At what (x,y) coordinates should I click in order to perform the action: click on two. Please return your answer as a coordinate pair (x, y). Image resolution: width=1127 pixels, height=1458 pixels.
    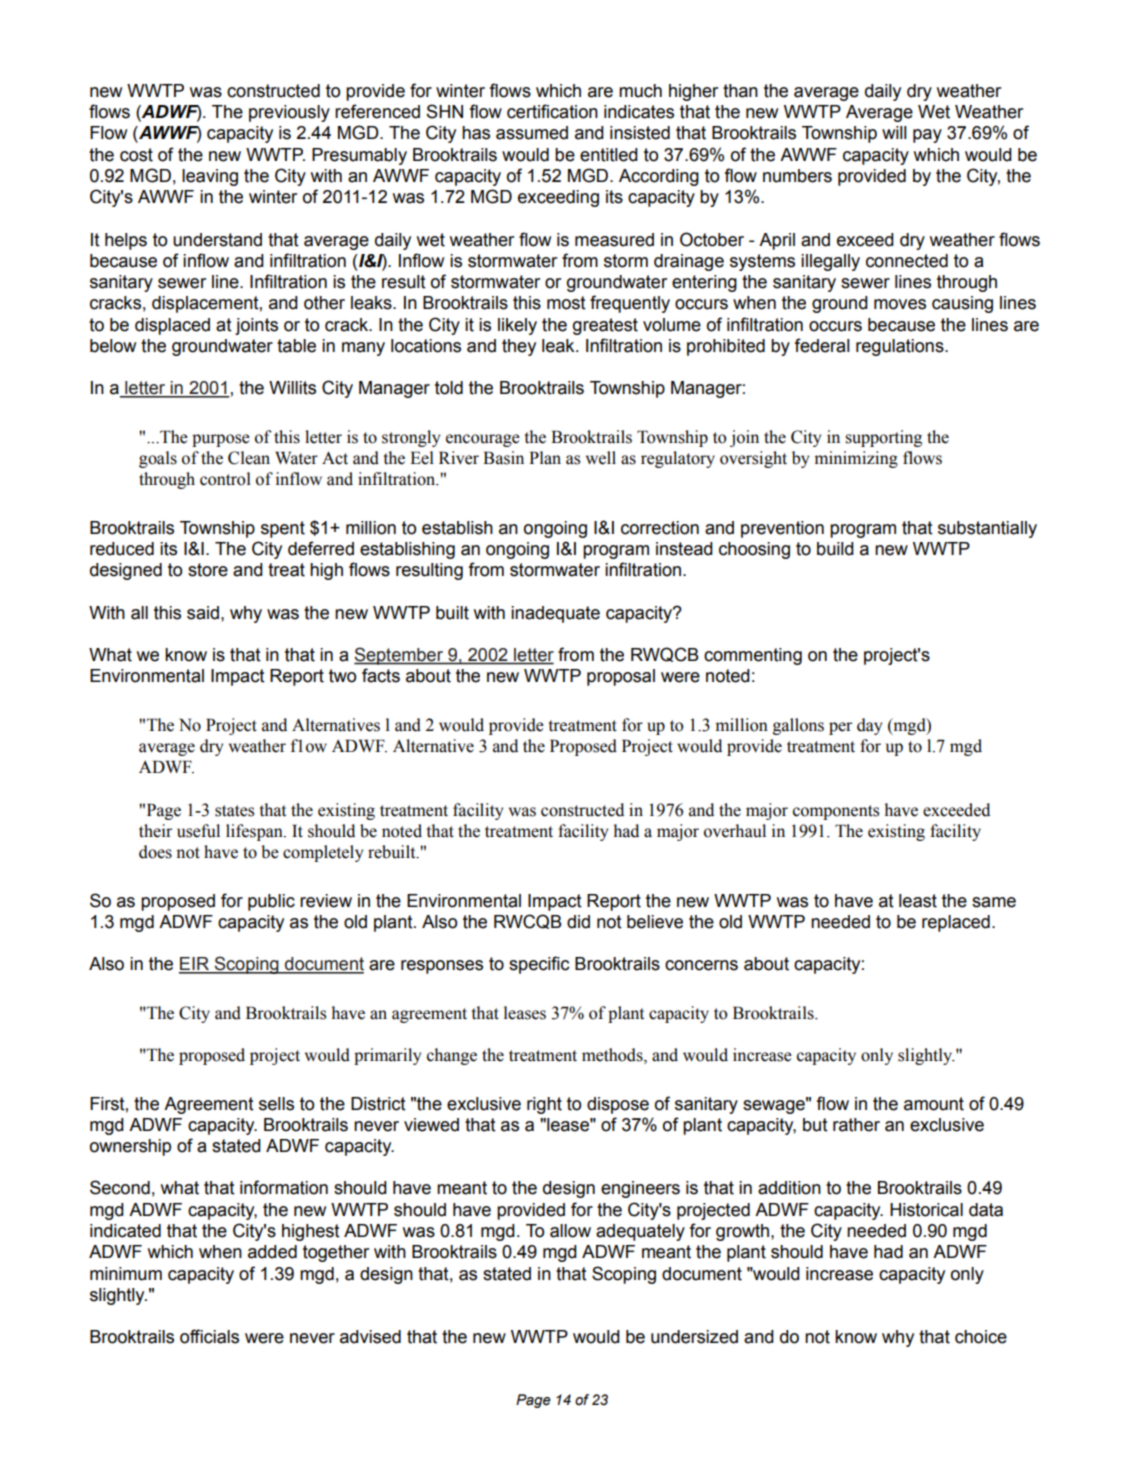
    Looking at the image, I should click on (342, 676).
